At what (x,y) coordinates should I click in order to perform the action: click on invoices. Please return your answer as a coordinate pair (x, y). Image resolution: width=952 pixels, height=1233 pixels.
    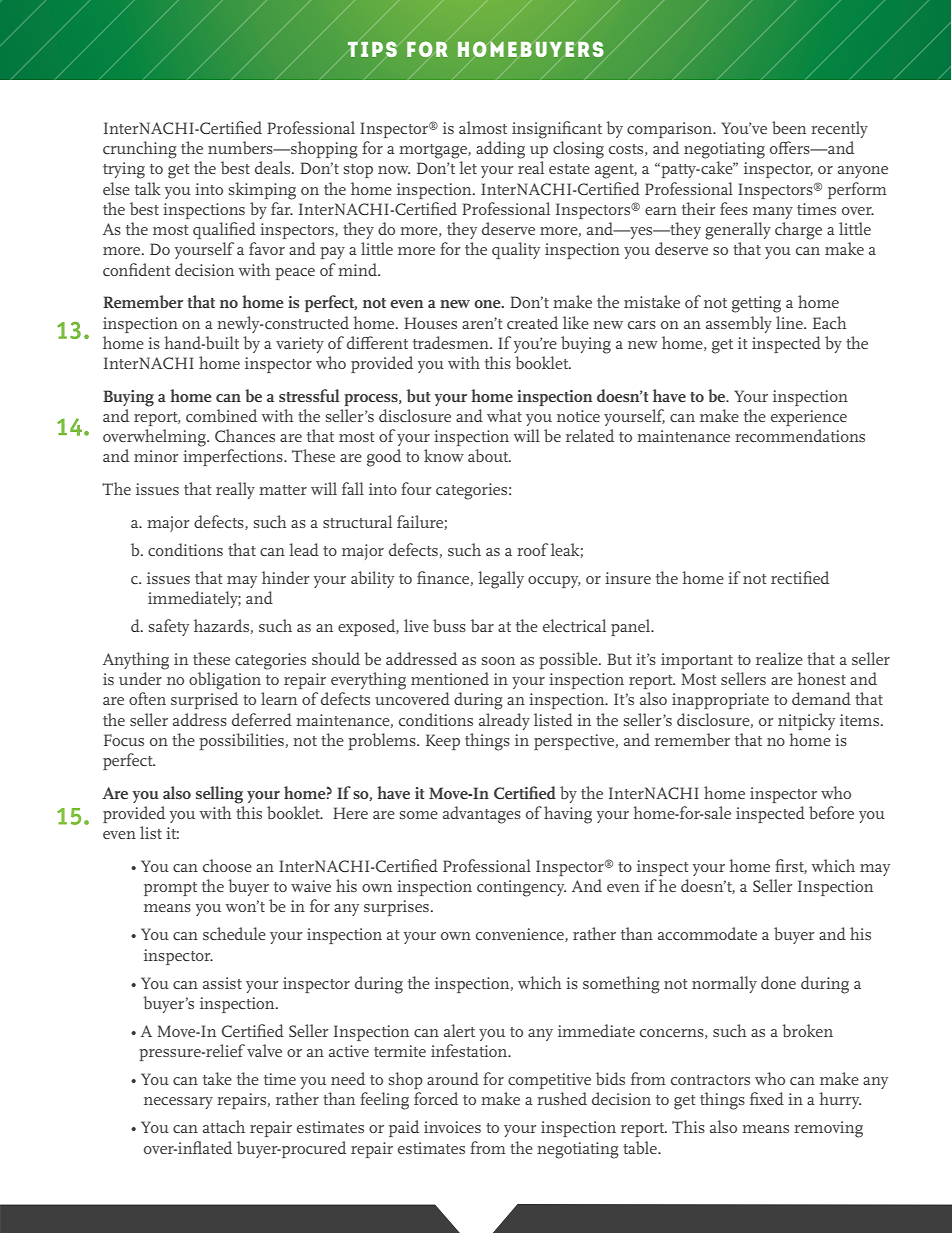
    Looking at the image, I should click on (452, 1127).
